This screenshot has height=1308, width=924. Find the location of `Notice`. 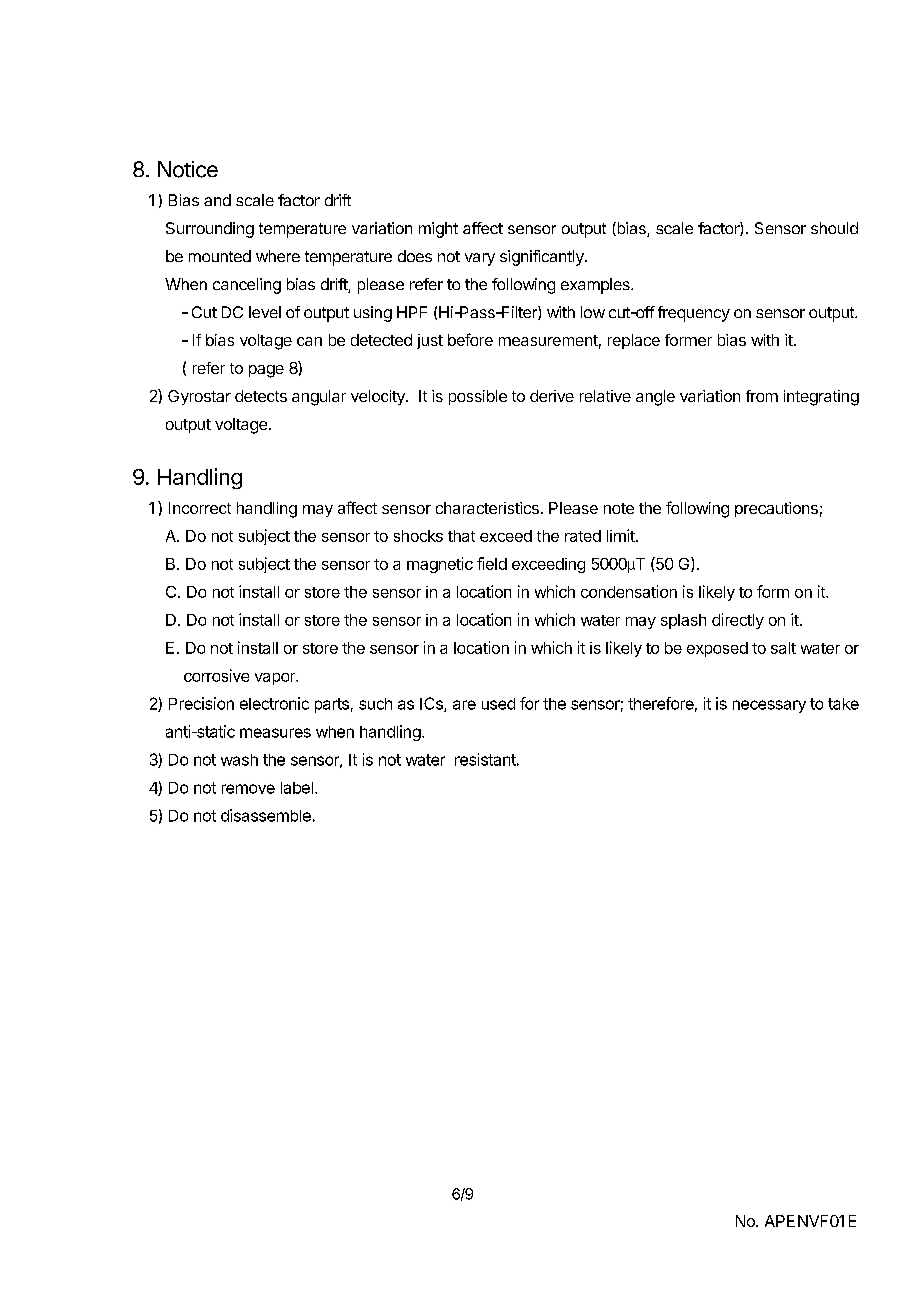

Notice is located at coordinates (188, 169).
